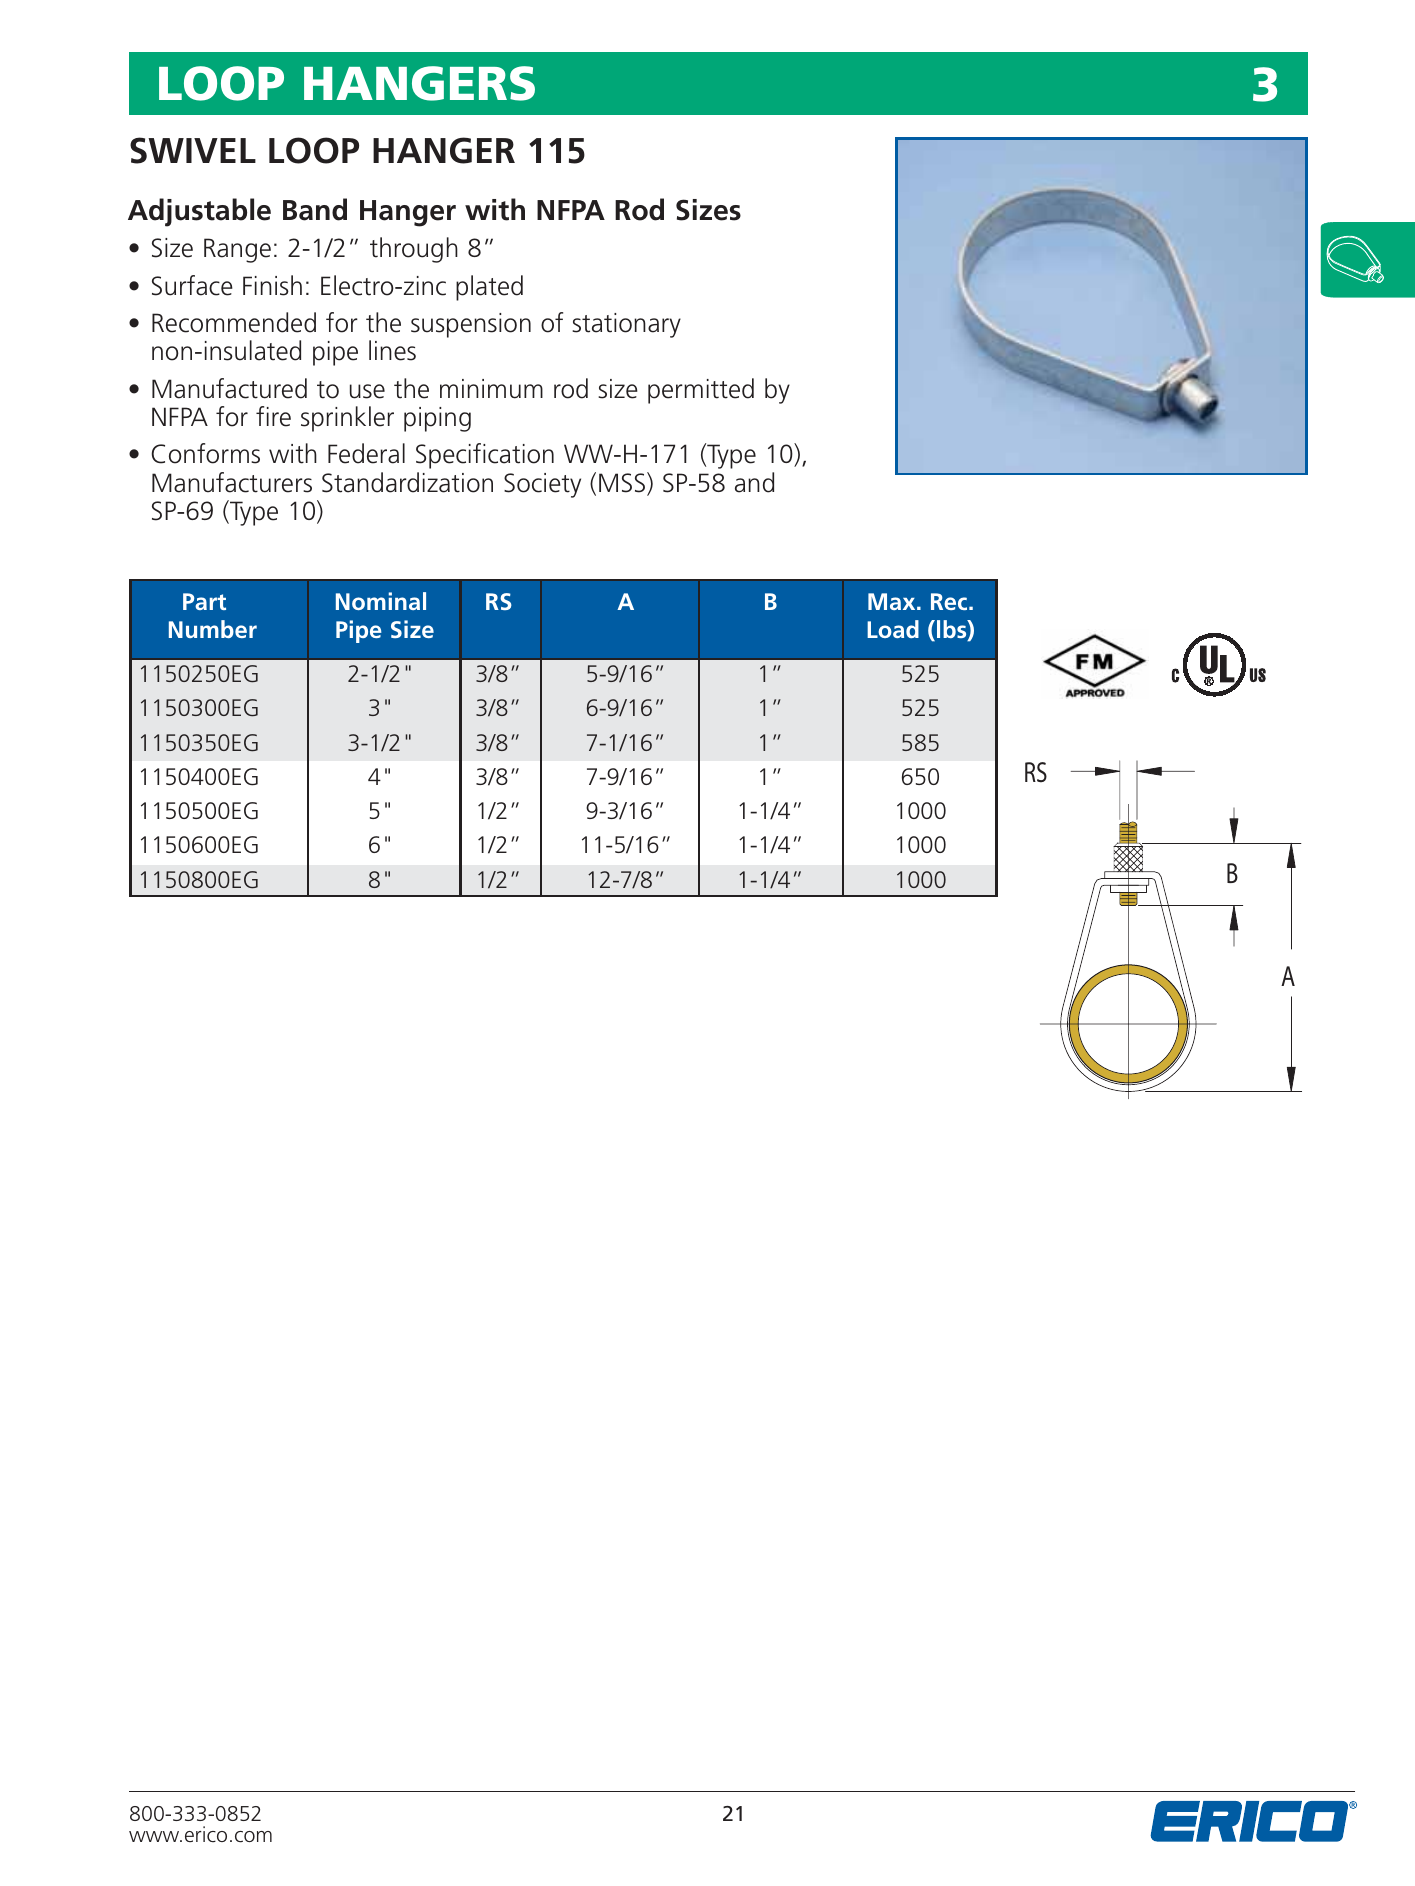 Image resolution: width=1415 pixels, height=1886 pixels. I want to click on Manufacturers, so click(232, 482).
